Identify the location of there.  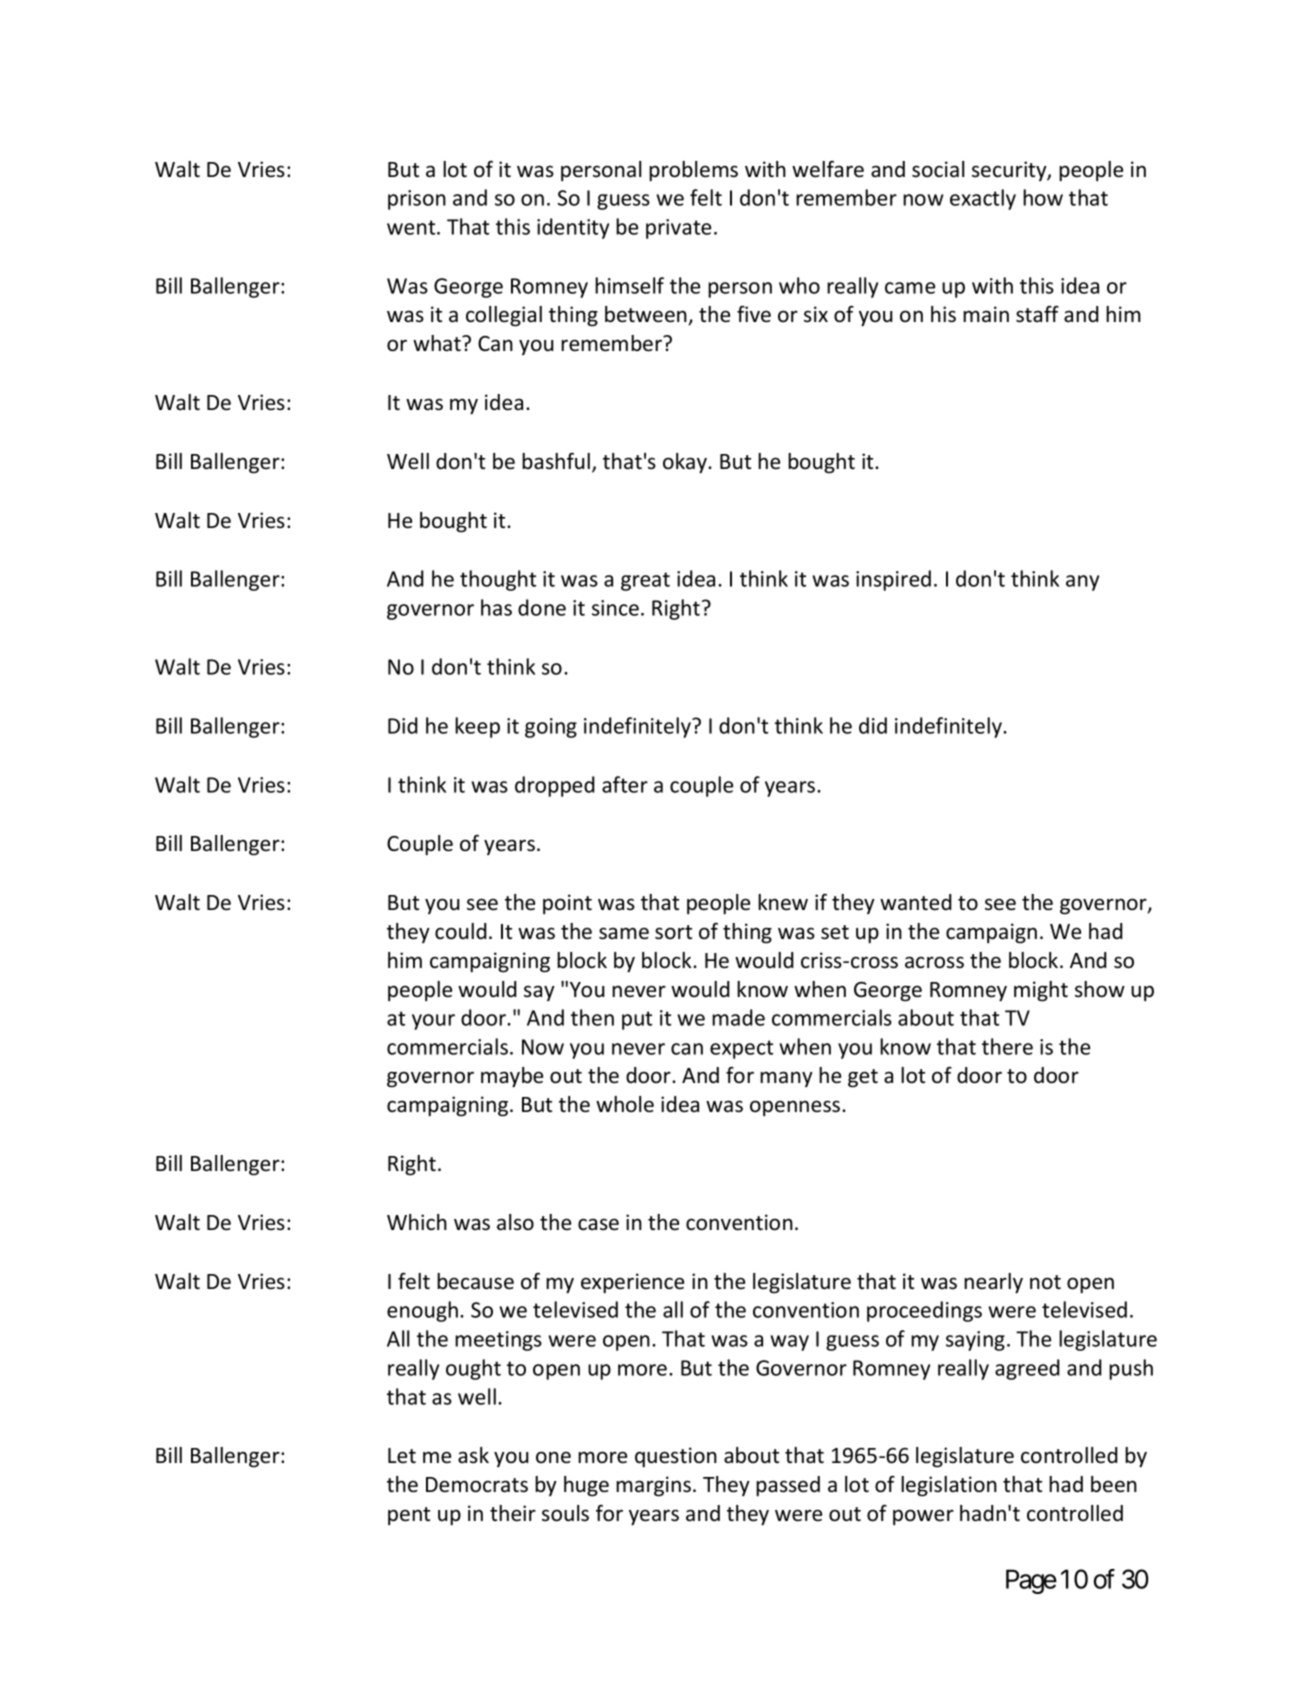
(1007, 1046).
